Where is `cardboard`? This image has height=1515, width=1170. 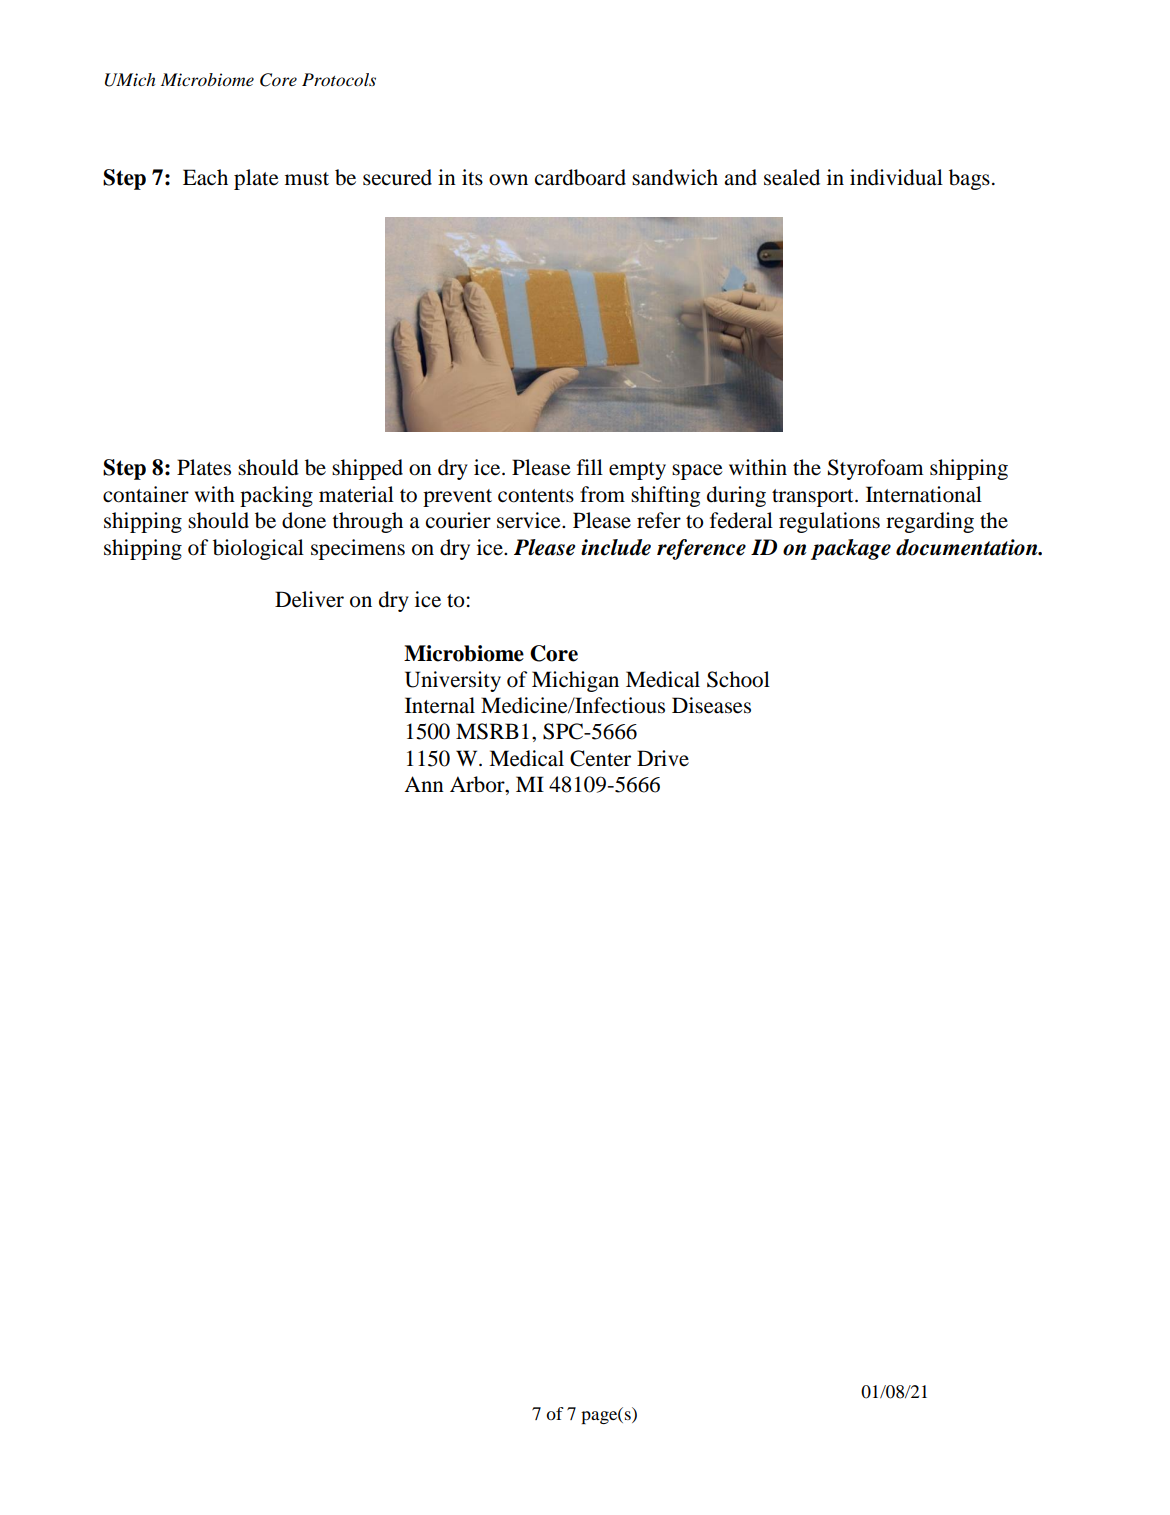
cardboard is located at coordinates (580, 177).
